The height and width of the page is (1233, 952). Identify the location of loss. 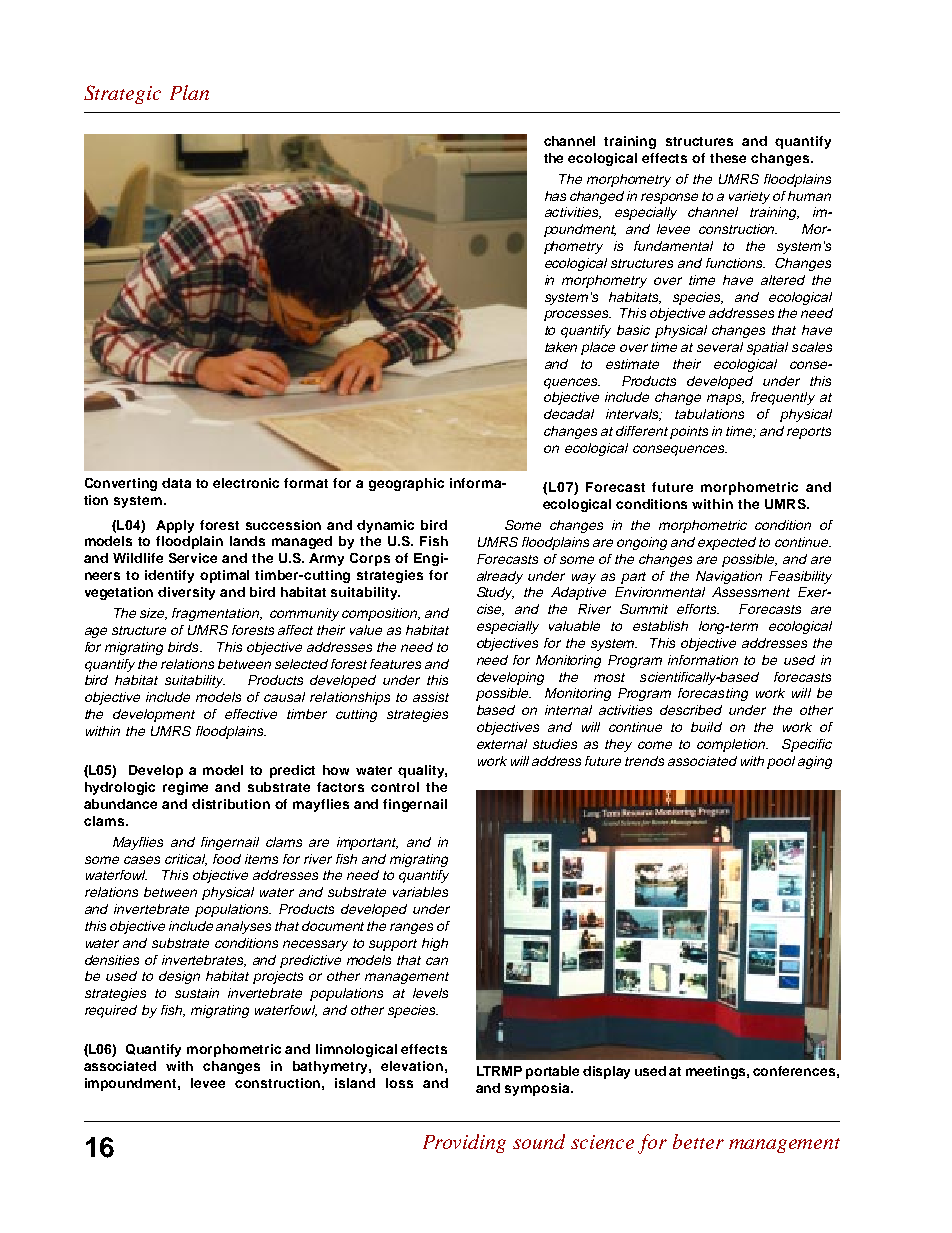
(399, 1083).
